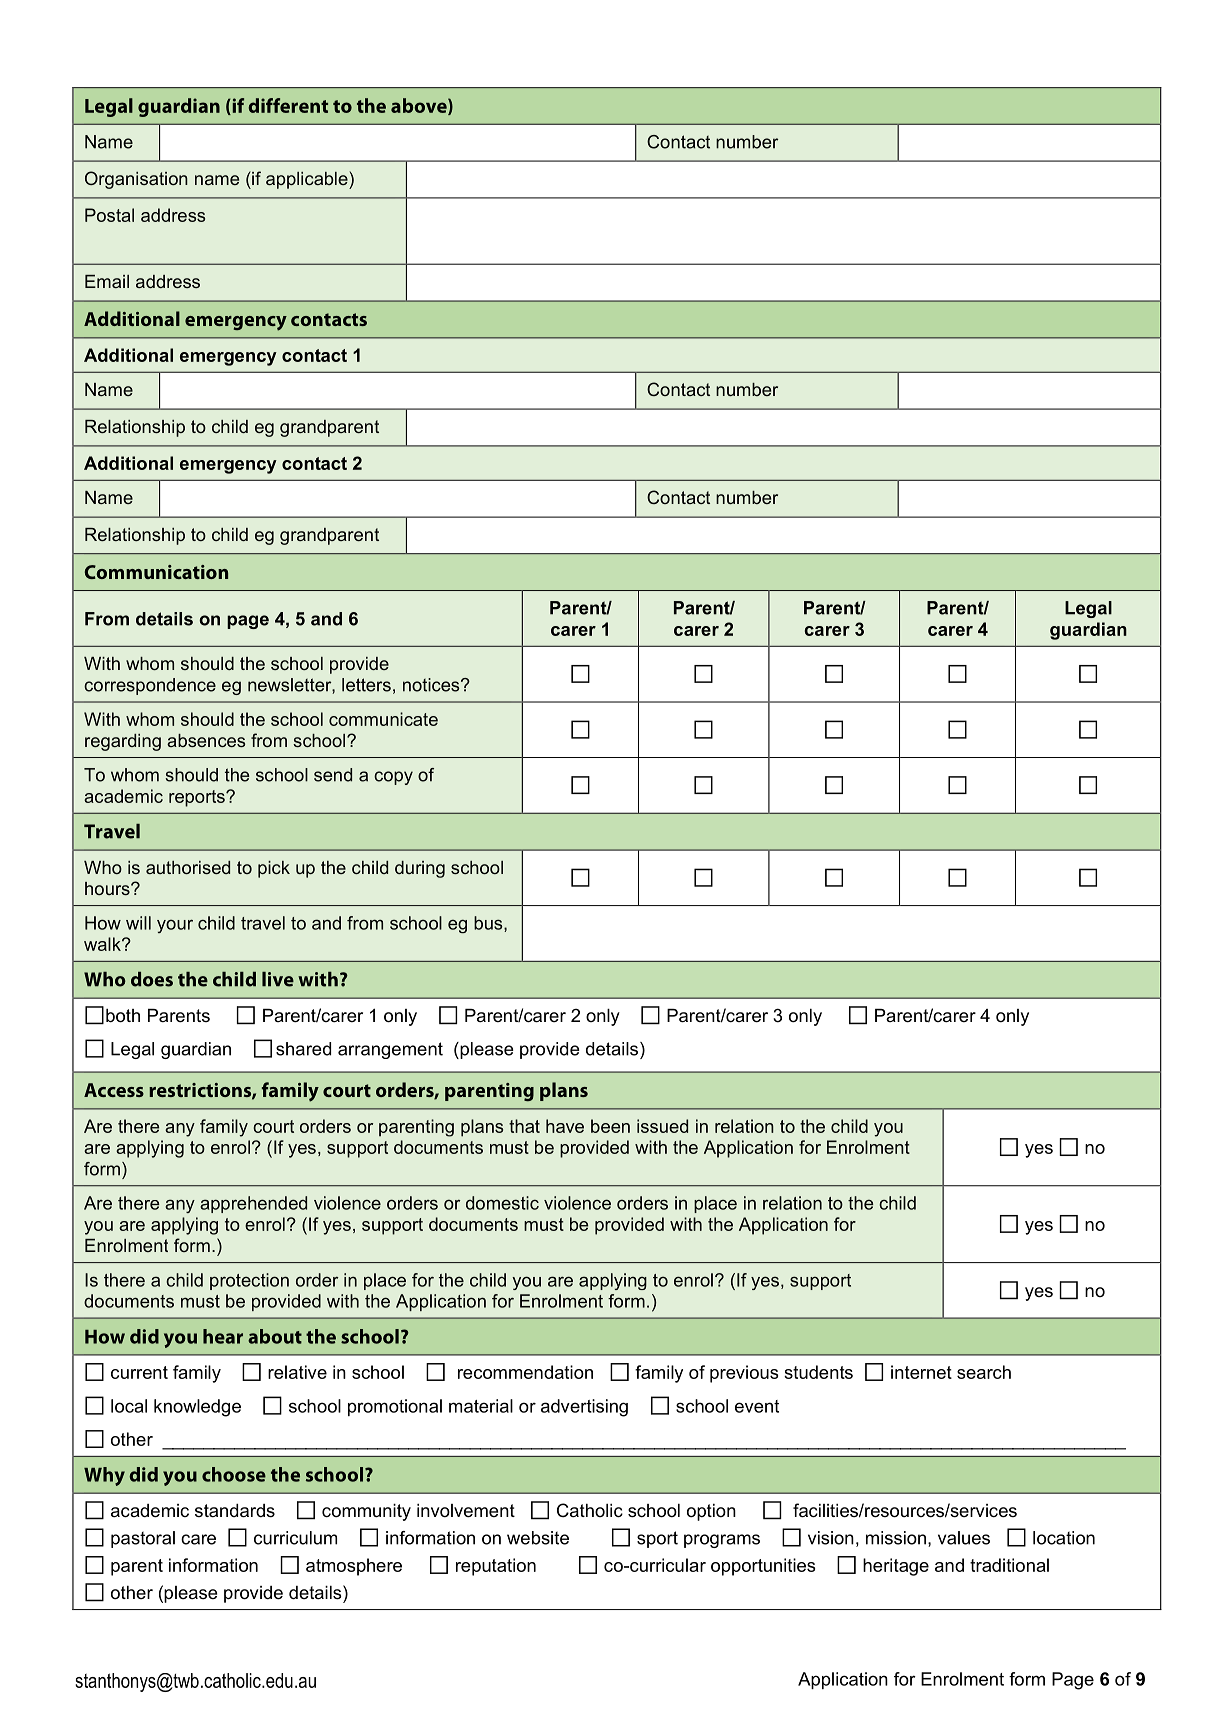 Image resolution: width=1218 pixels, height=1723 pixels. Describe the element at coordinates (565, 1126) in the document. I see `have` at that location.
